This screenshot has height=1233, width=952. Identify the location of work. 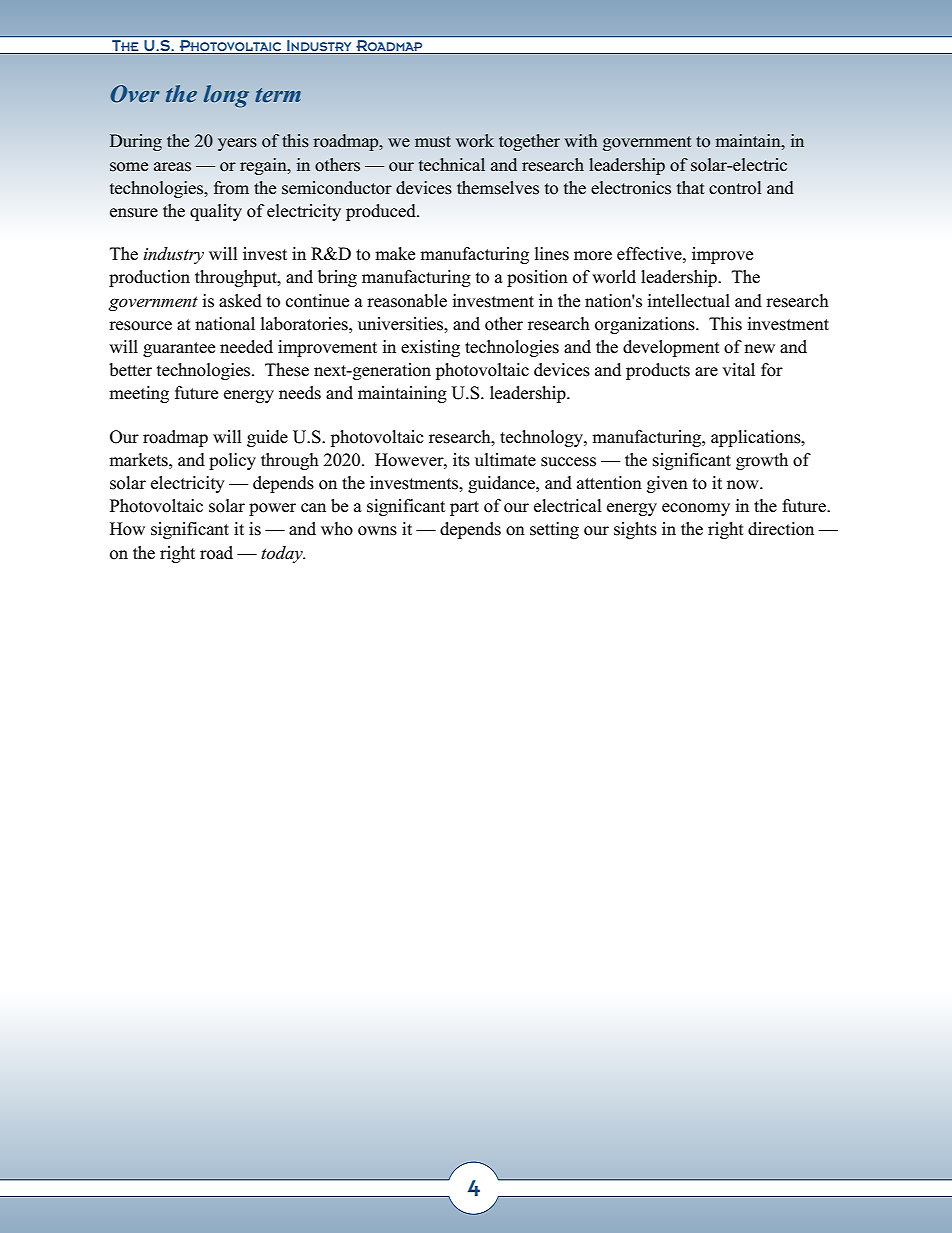
(475, 141).
